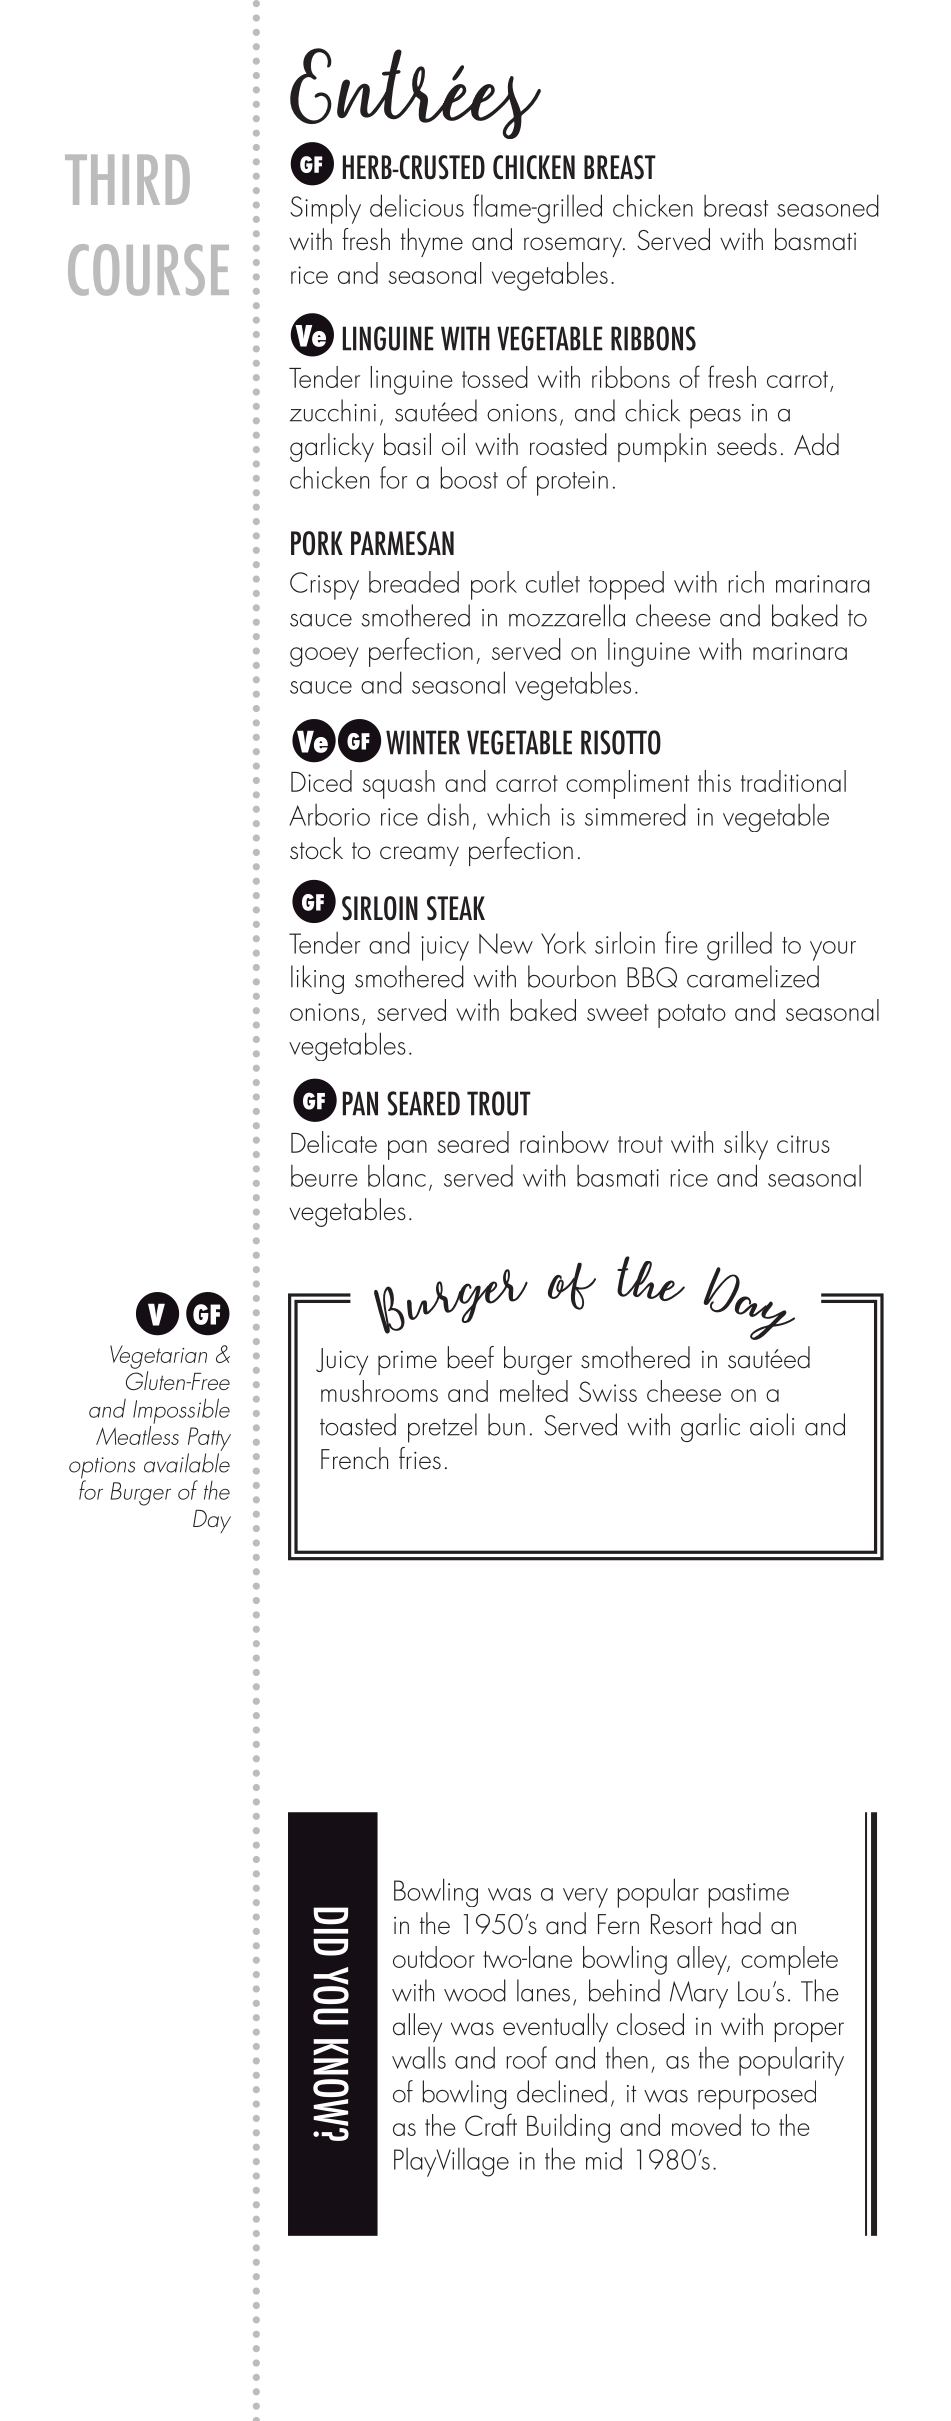 The image size is (951, 2421). Describe the element at coordinates (448, 815) in the screenshot. I see `dish` at that location.
